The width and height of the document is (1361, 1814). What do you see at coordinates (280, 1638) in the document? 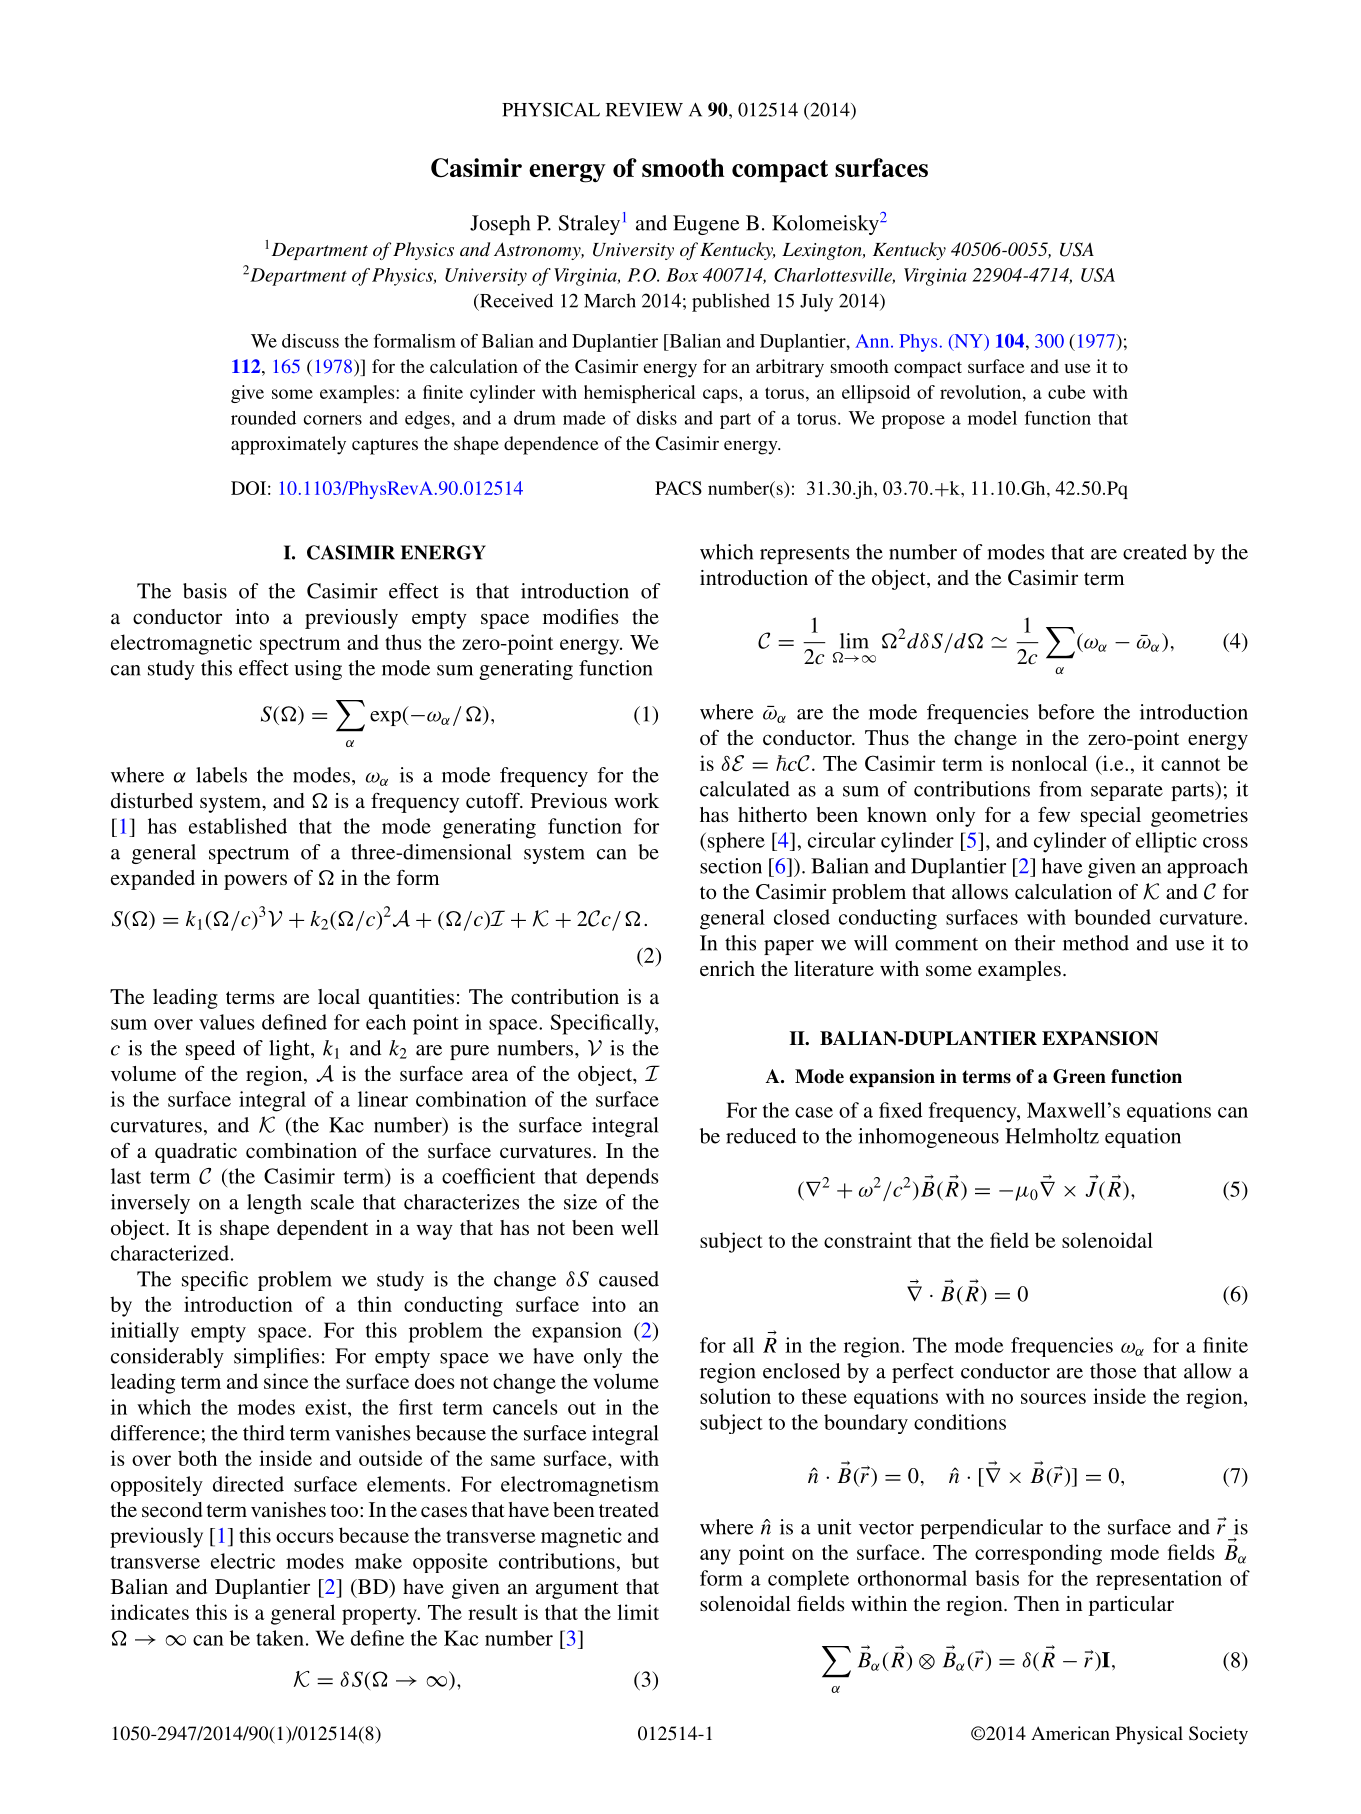
I see `taken` at bounding box center [280, 1638].
